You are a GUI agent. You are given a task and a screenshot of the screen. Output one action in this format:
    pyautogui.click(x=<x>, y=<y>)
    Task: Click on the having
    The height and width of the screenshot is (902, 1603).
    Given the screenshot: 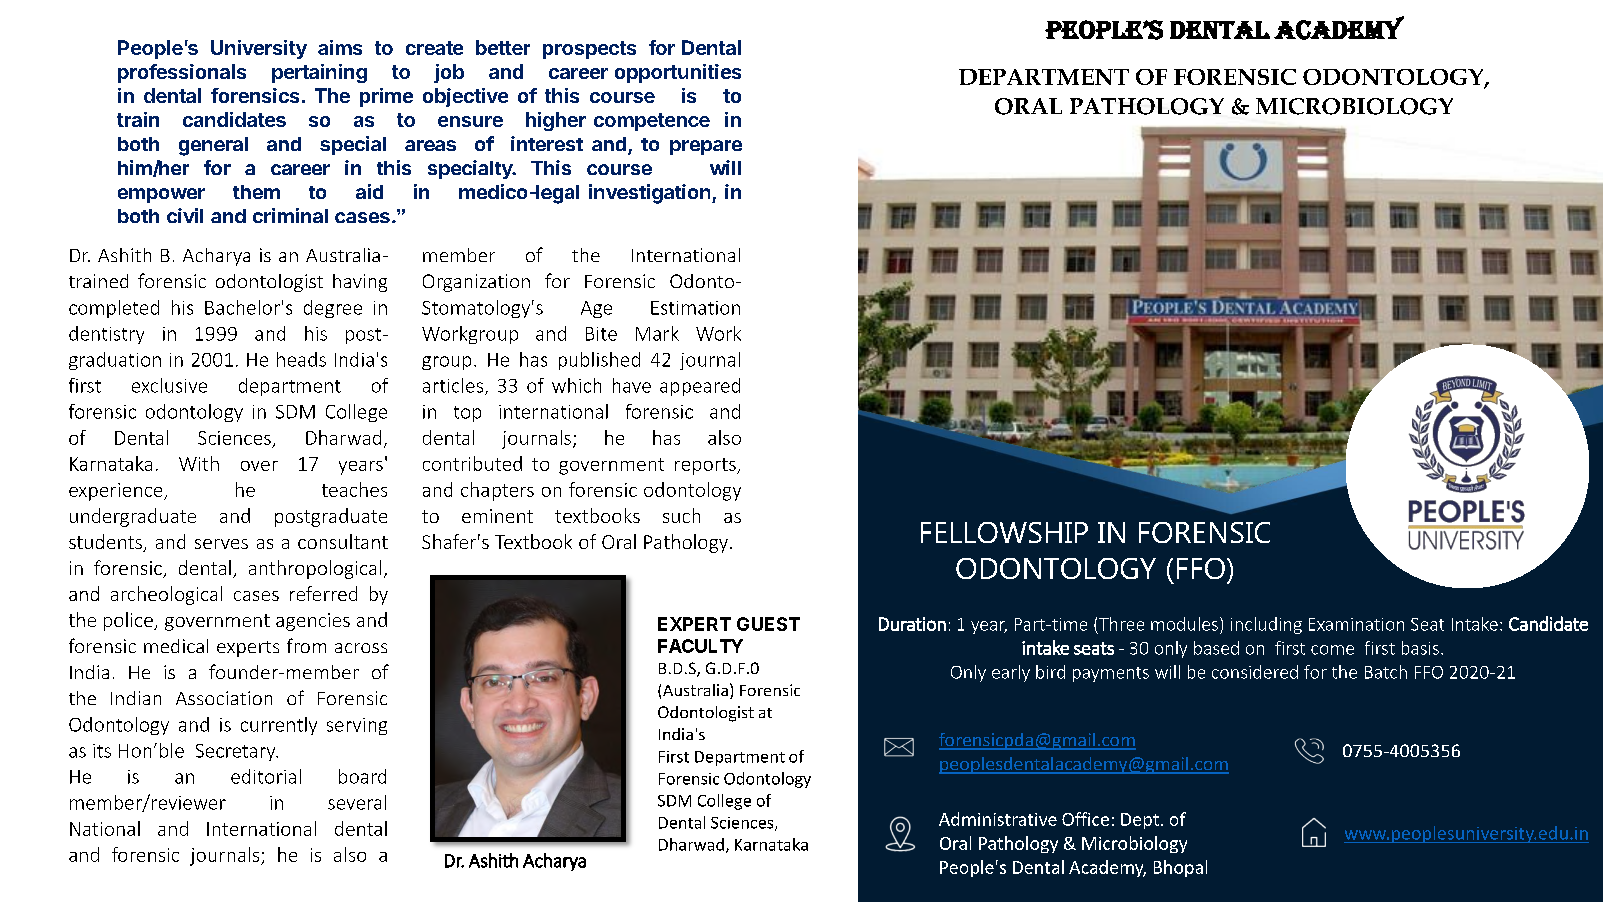 What is the action you would take?
    pyautogui.click(x=360, y=283)
